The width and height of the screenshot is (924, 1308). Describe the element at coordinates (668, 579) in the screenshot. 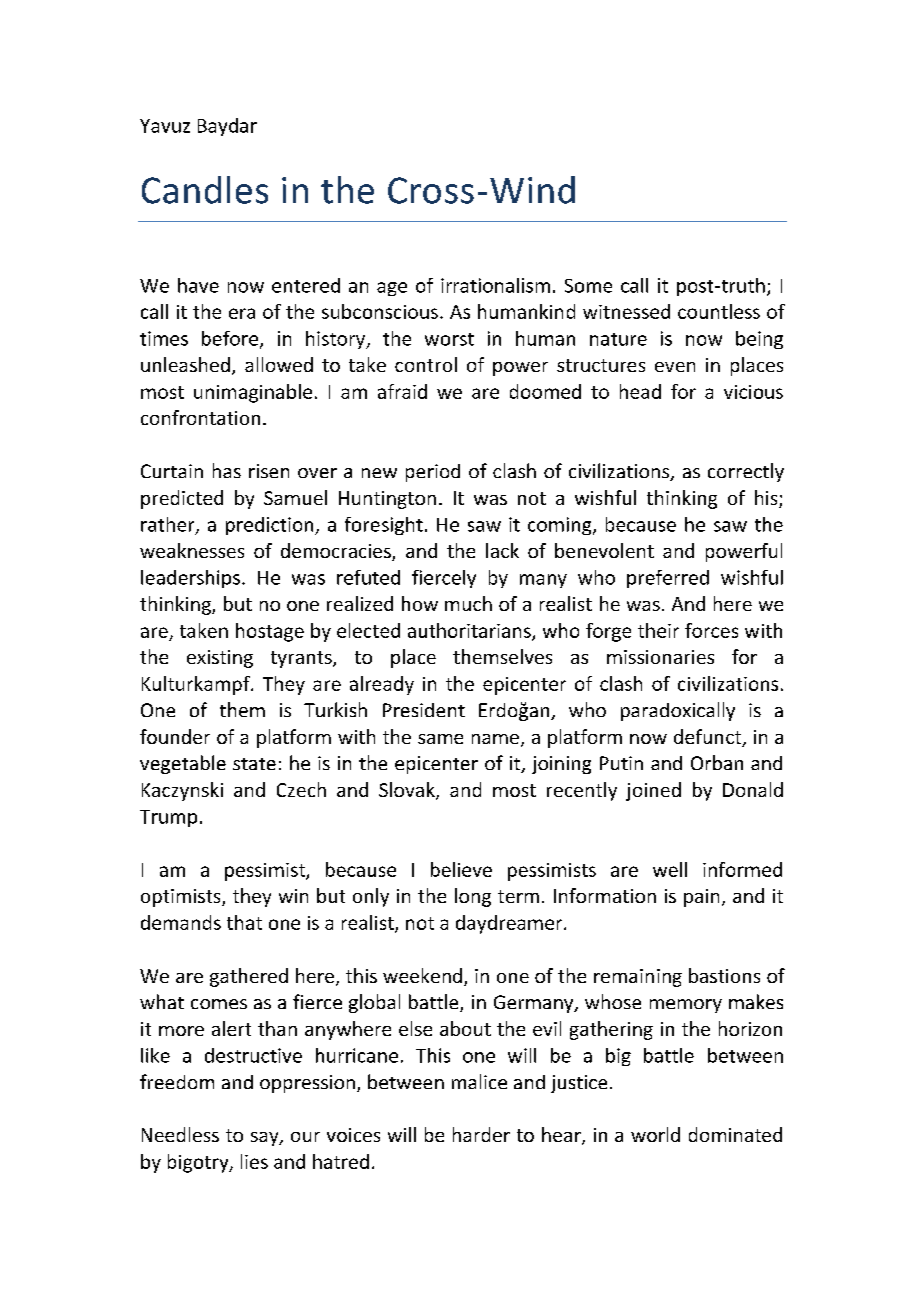

I see `preferred` at that location.
